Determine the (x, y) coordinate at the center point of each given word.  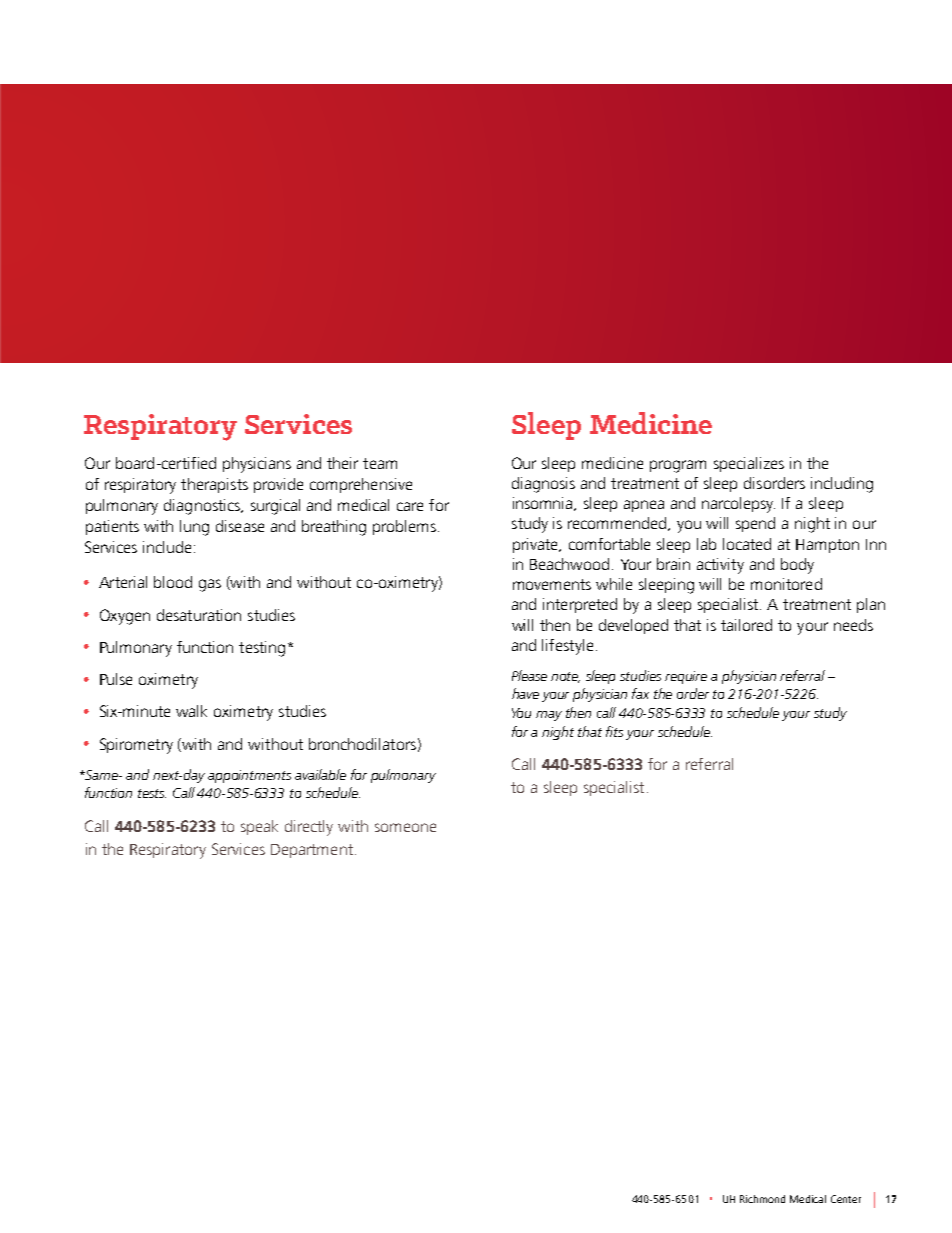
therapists (214, 485)
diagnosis (543, 485)
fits (614, 731)
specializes (749, 464)
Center (846, 1199)
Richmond (762, 1199)
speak (259, 827)
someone (405, 827)
